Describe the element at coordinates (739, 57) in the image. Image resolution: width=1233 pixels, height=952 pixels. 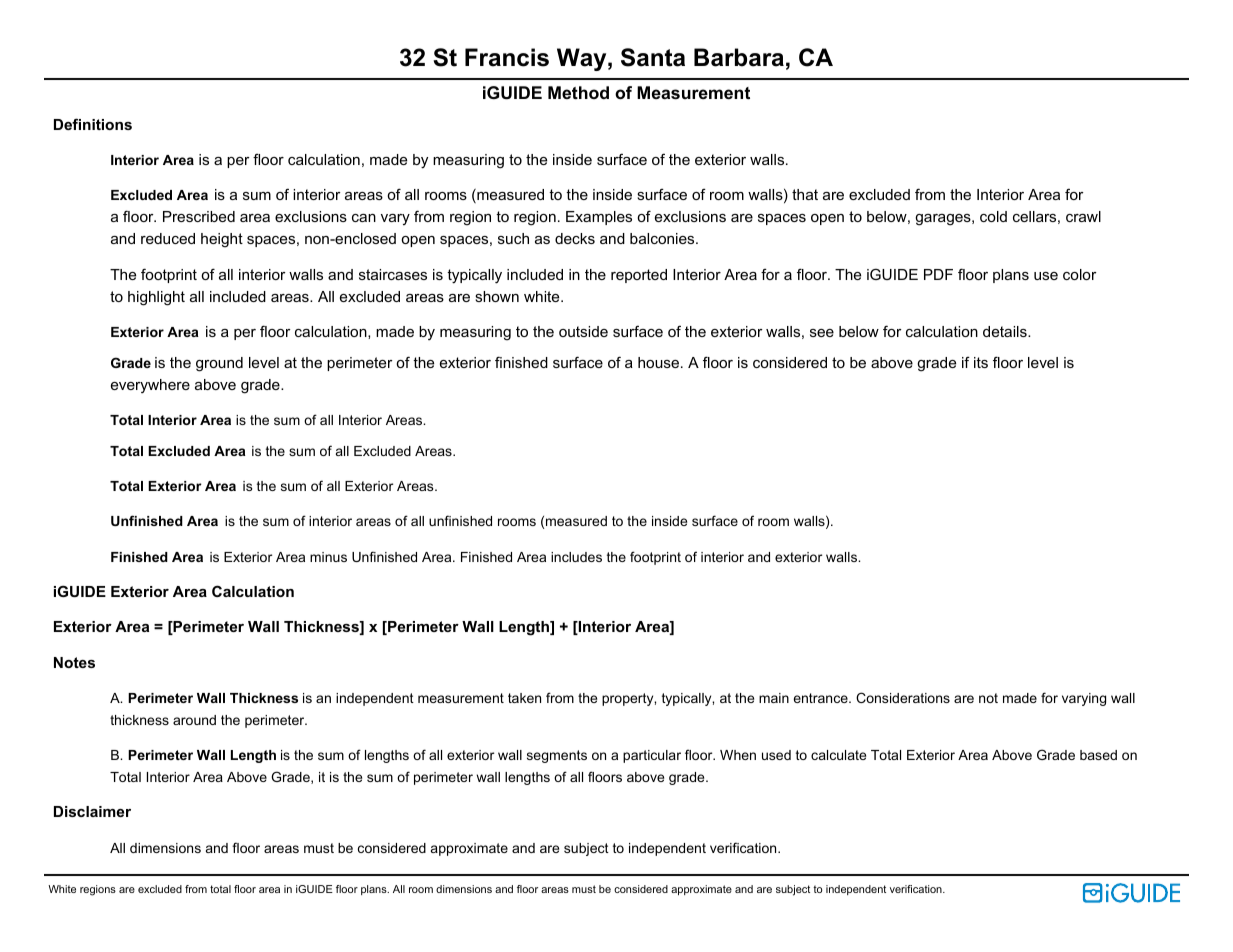
I see `Barbara` at that location.
